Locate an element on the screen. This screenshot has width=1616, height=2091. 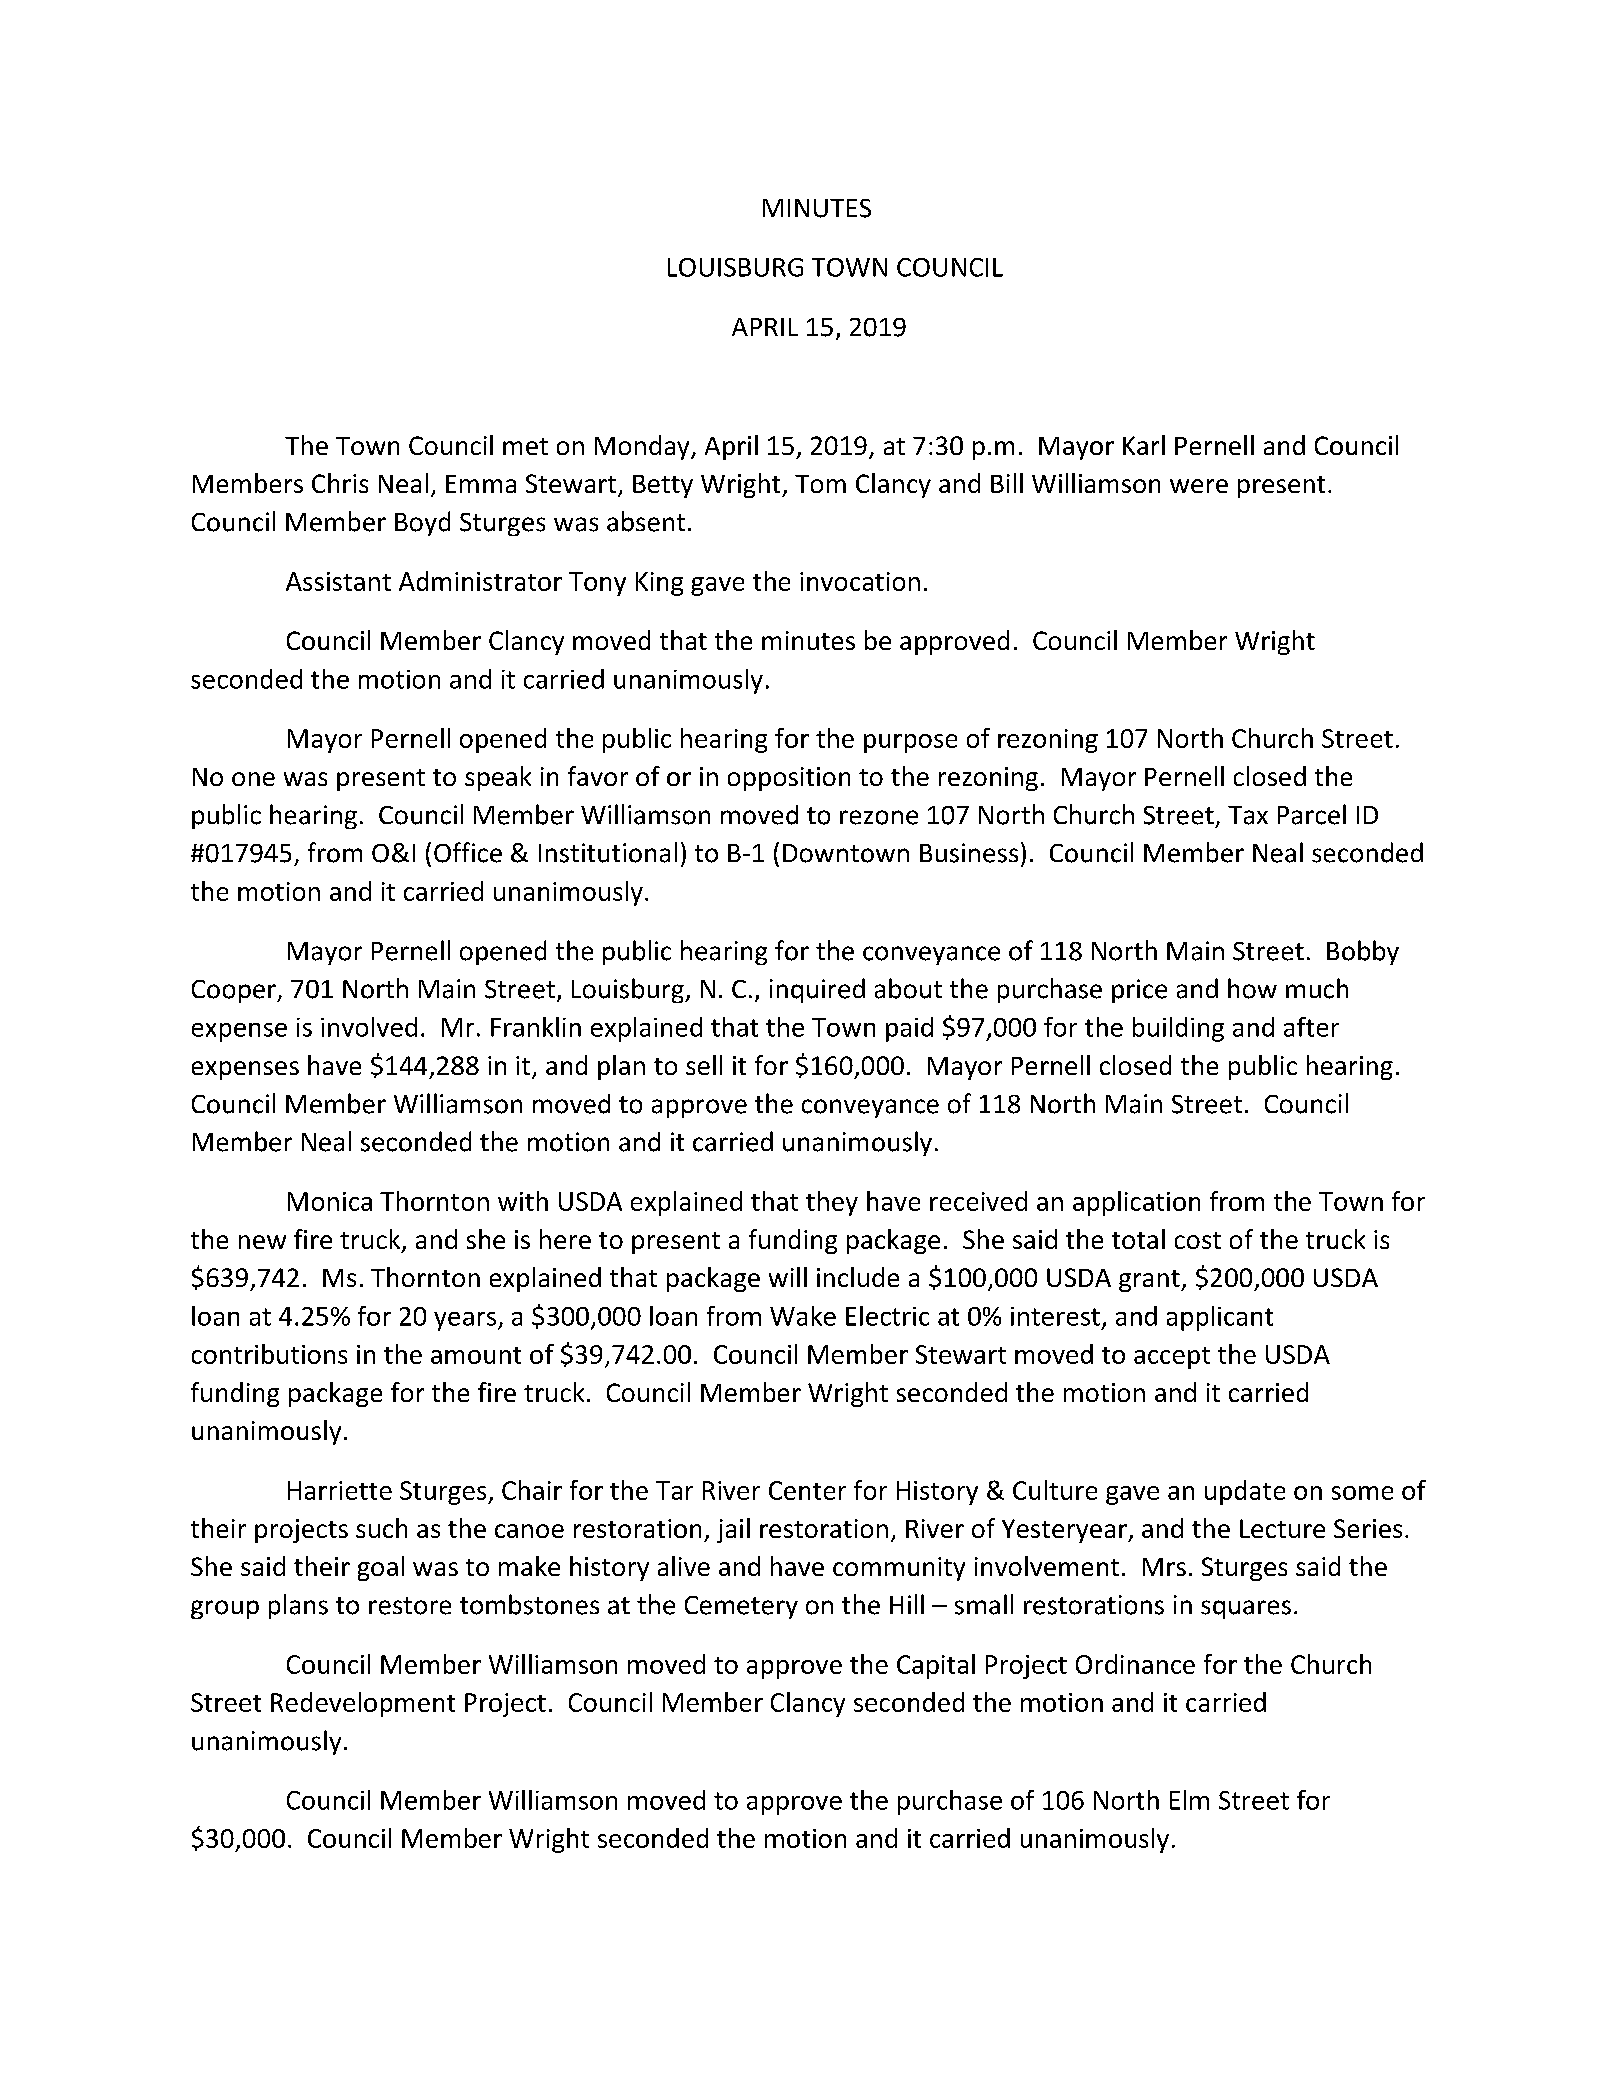
were is located at coordinates (1199, 486).
